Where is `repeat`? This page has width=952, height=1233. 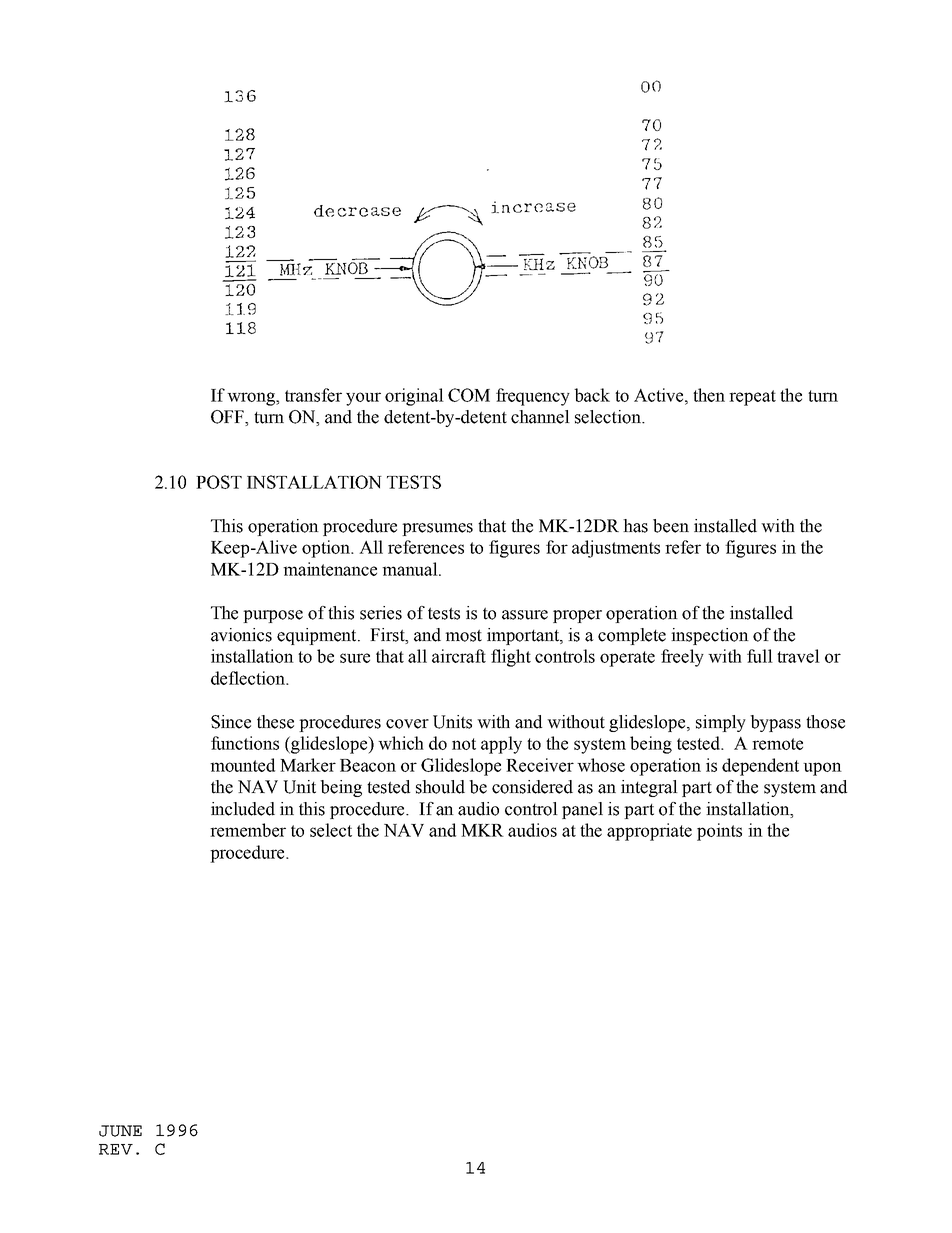
repeat is located at coordinates (752, 398).
